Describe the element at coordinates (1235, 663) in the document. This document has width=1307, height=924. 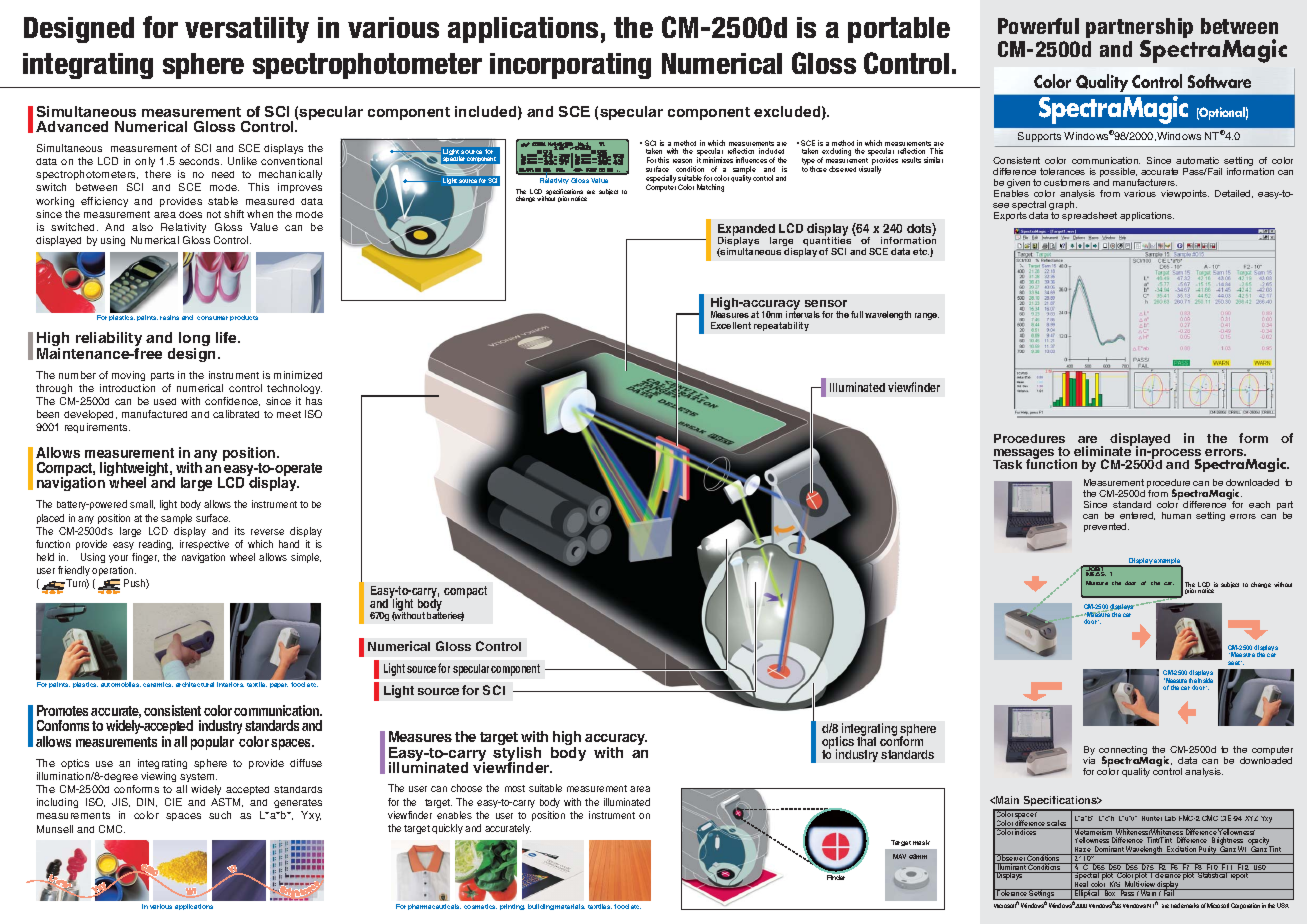
I see `seat` at that location.
